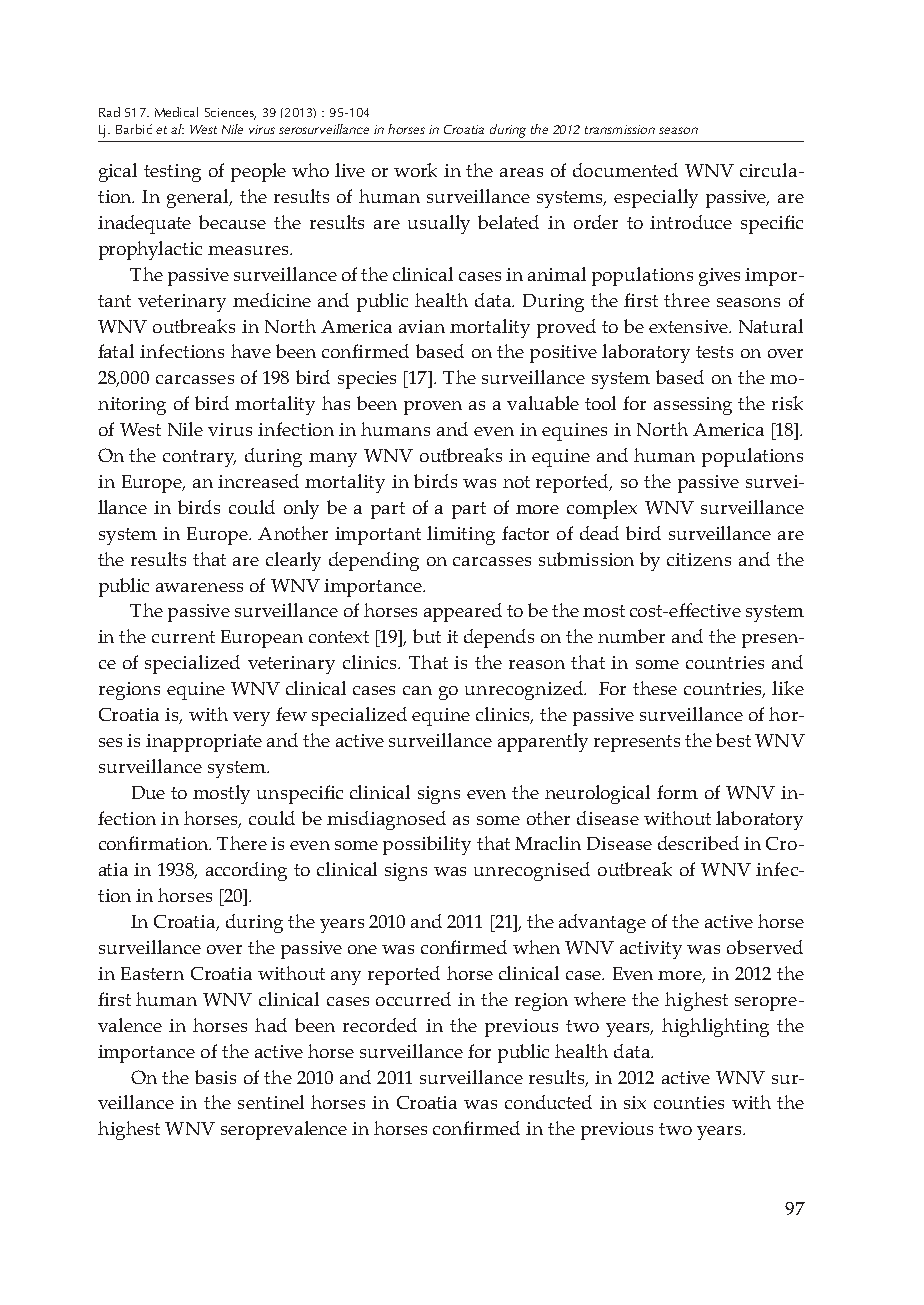 The image size is (924, 1305). I want to click on work, so click(415, 170).
